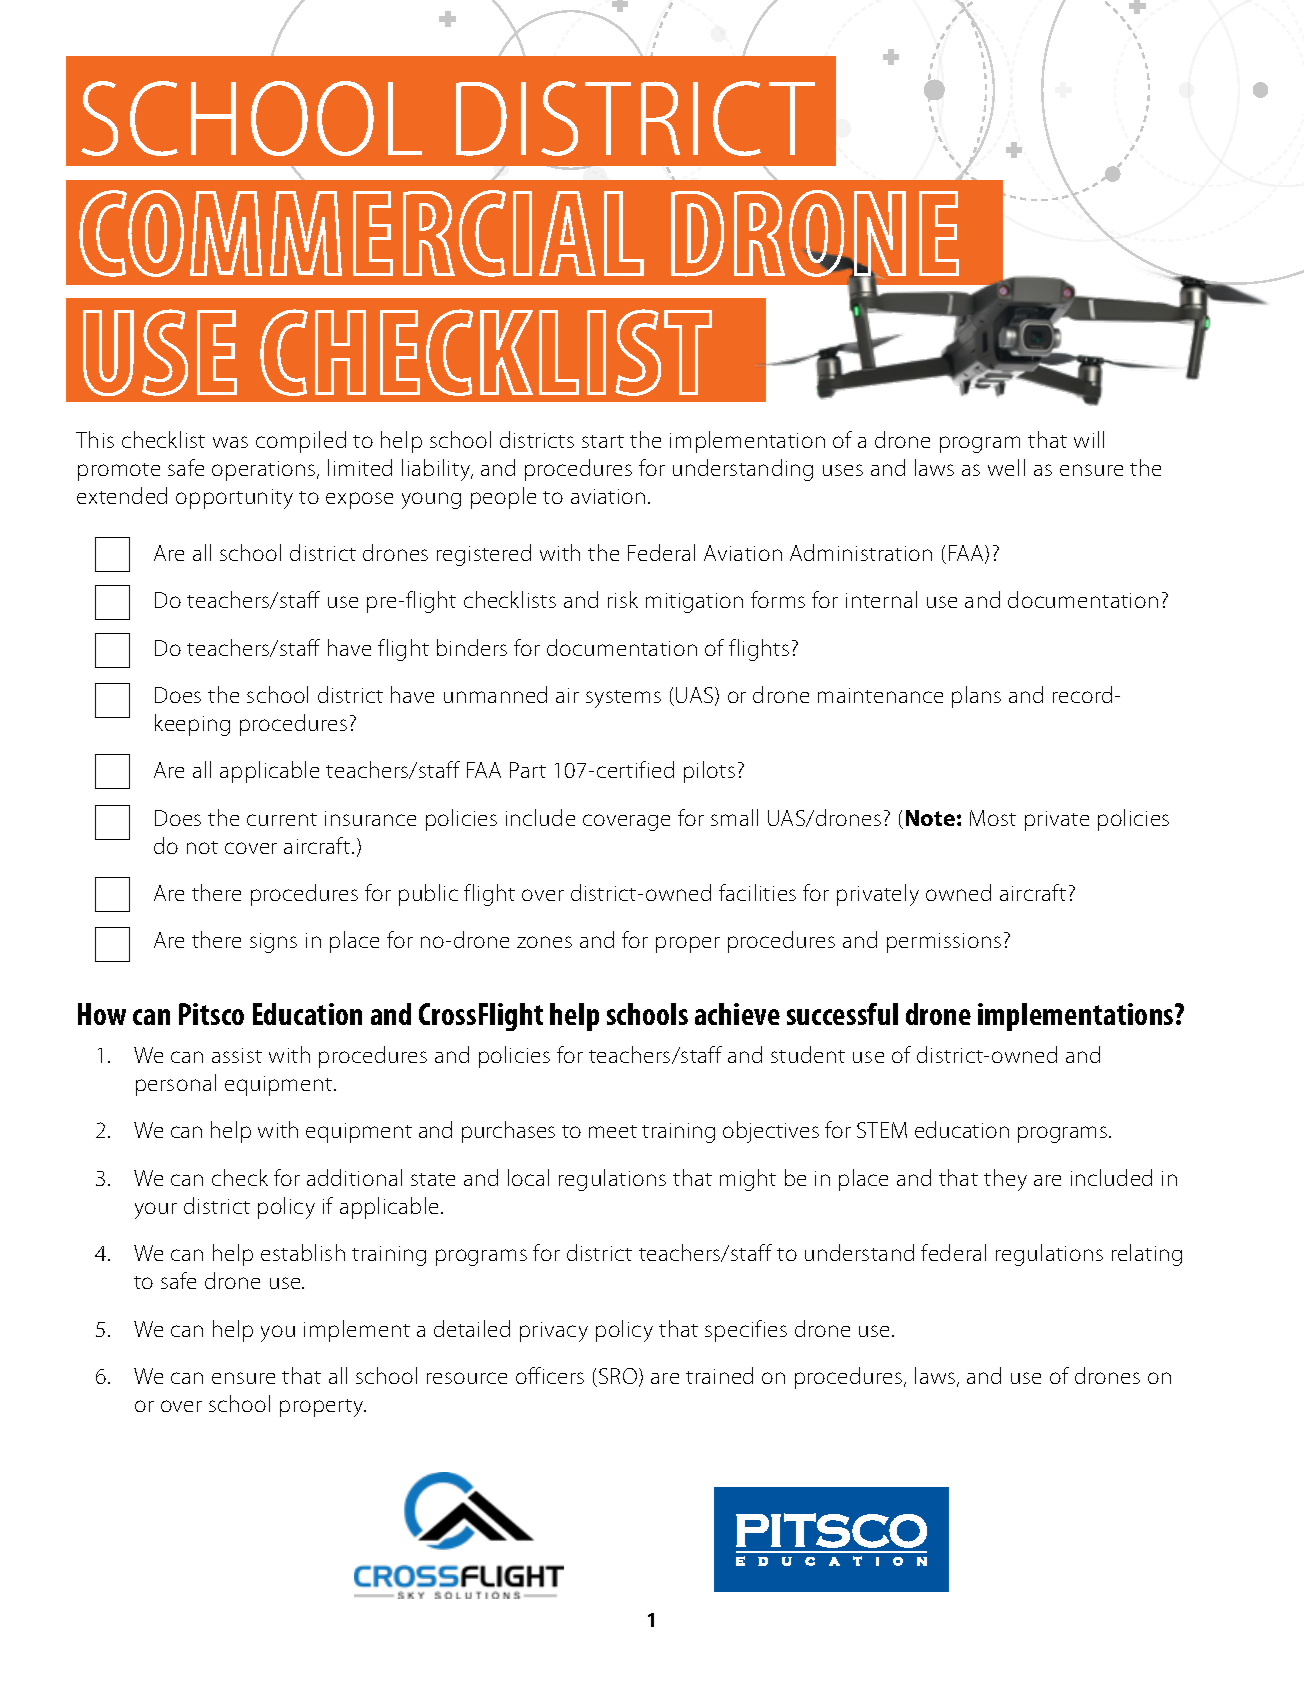 The width and height of the screenshot is (1304, 1688). What do you see at coordinates (1089, 439) in the screenshot?
I see `will` at bounding box center [1089, 439].
